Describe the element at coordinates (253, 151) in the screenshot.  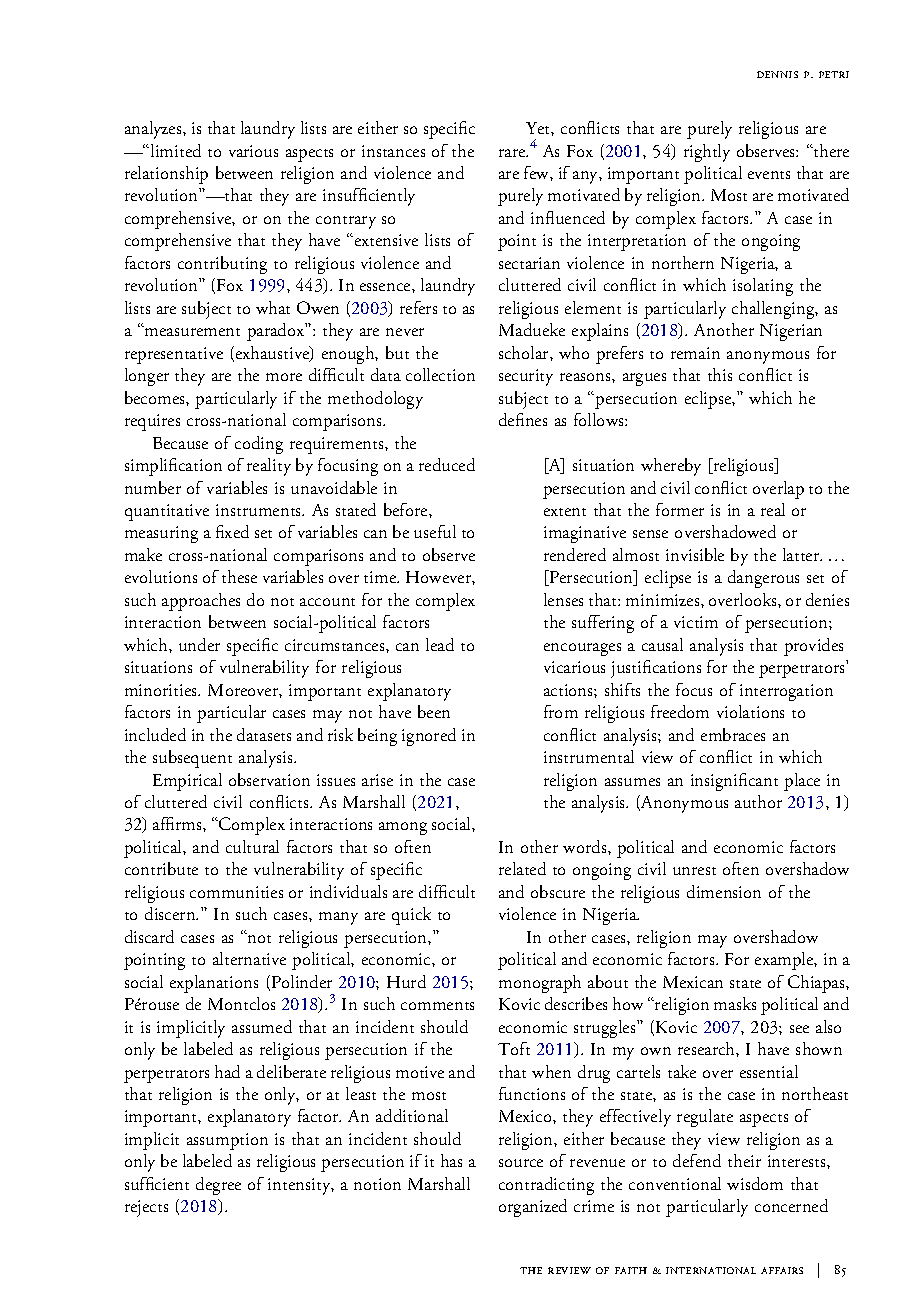
I see `various` at that location.
